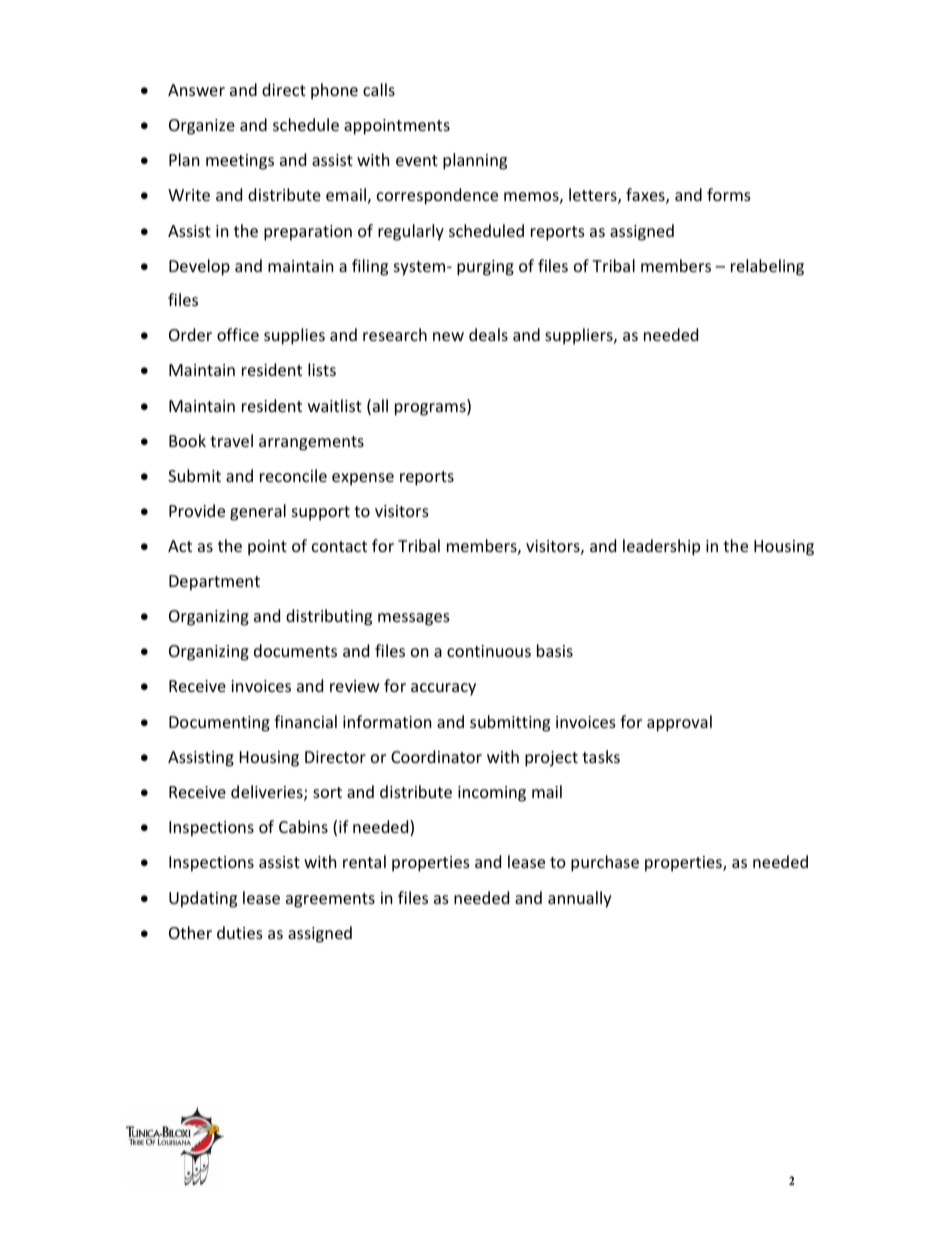 This image has width=952, height=1233. Describe the element at coordinates (258, 512) in the image. I see `general` at that location.
